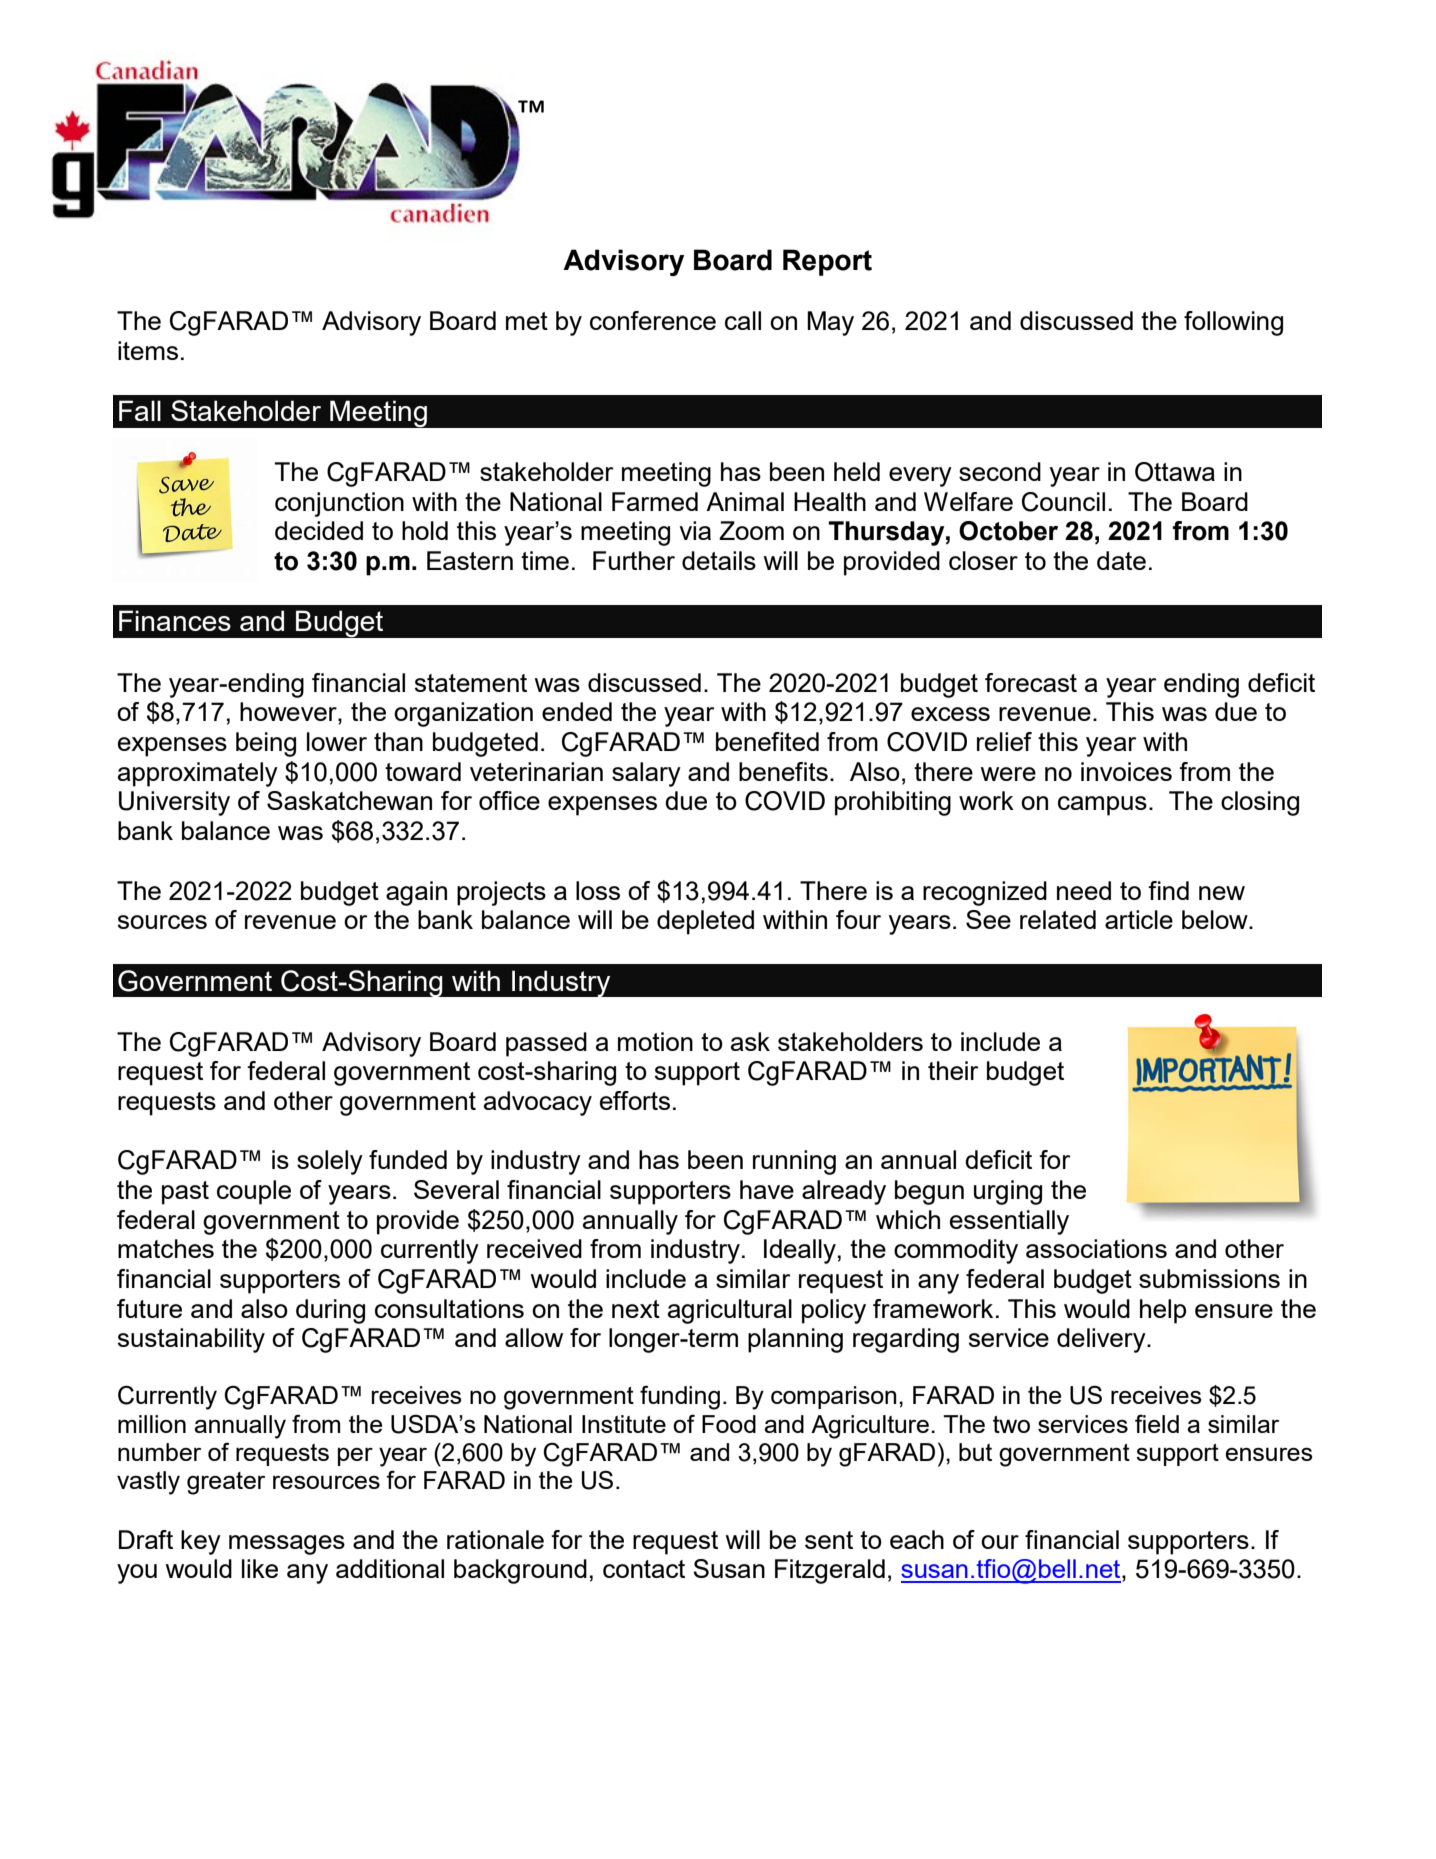 The height and width of the document is (1859, 1436). What do you see at coordinates (719, 560) in the document?
I see `details` at bounding box center [719, 560].
